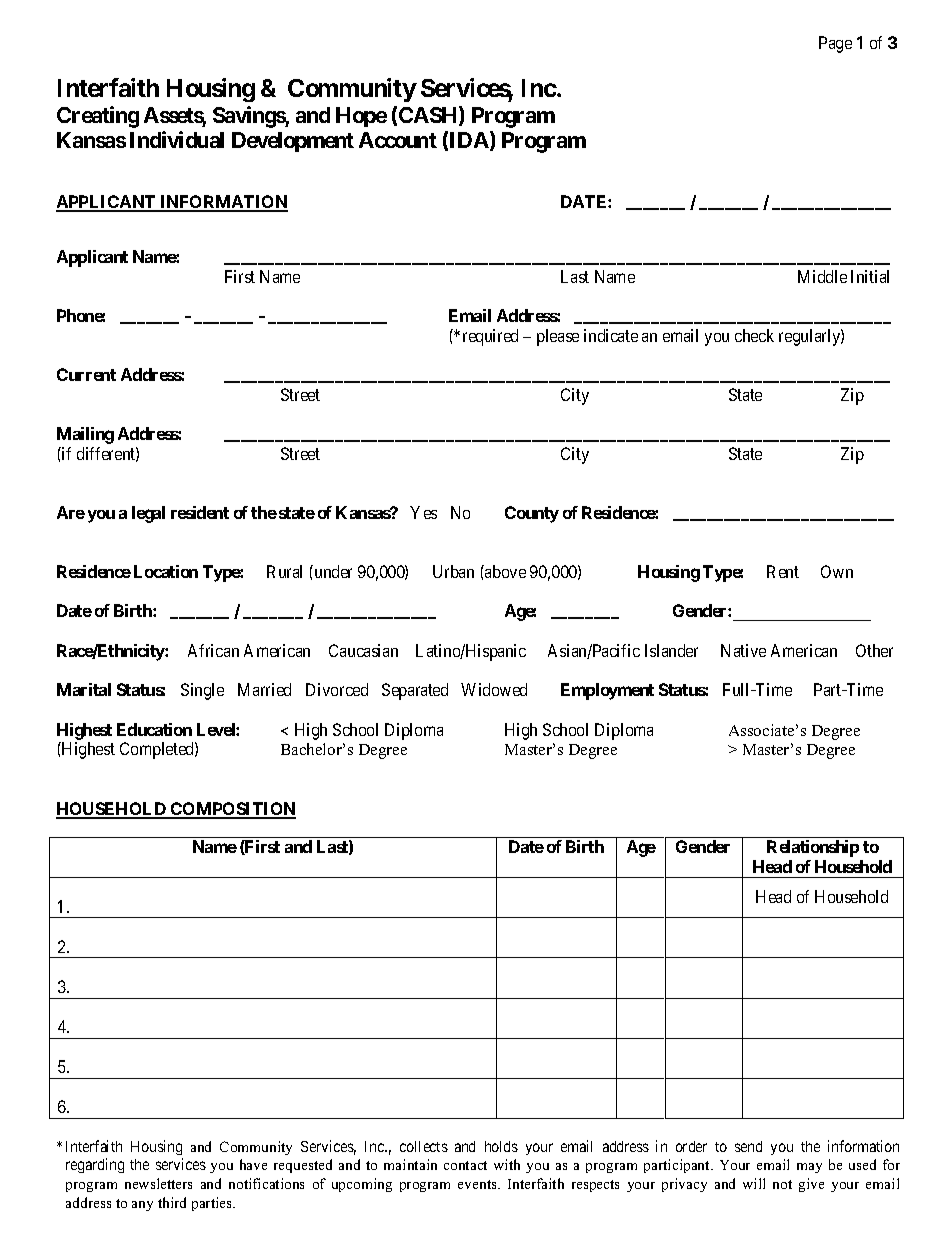  Describe the element at coordinates (453, 571) in the document. I see `Urban` at that location.
